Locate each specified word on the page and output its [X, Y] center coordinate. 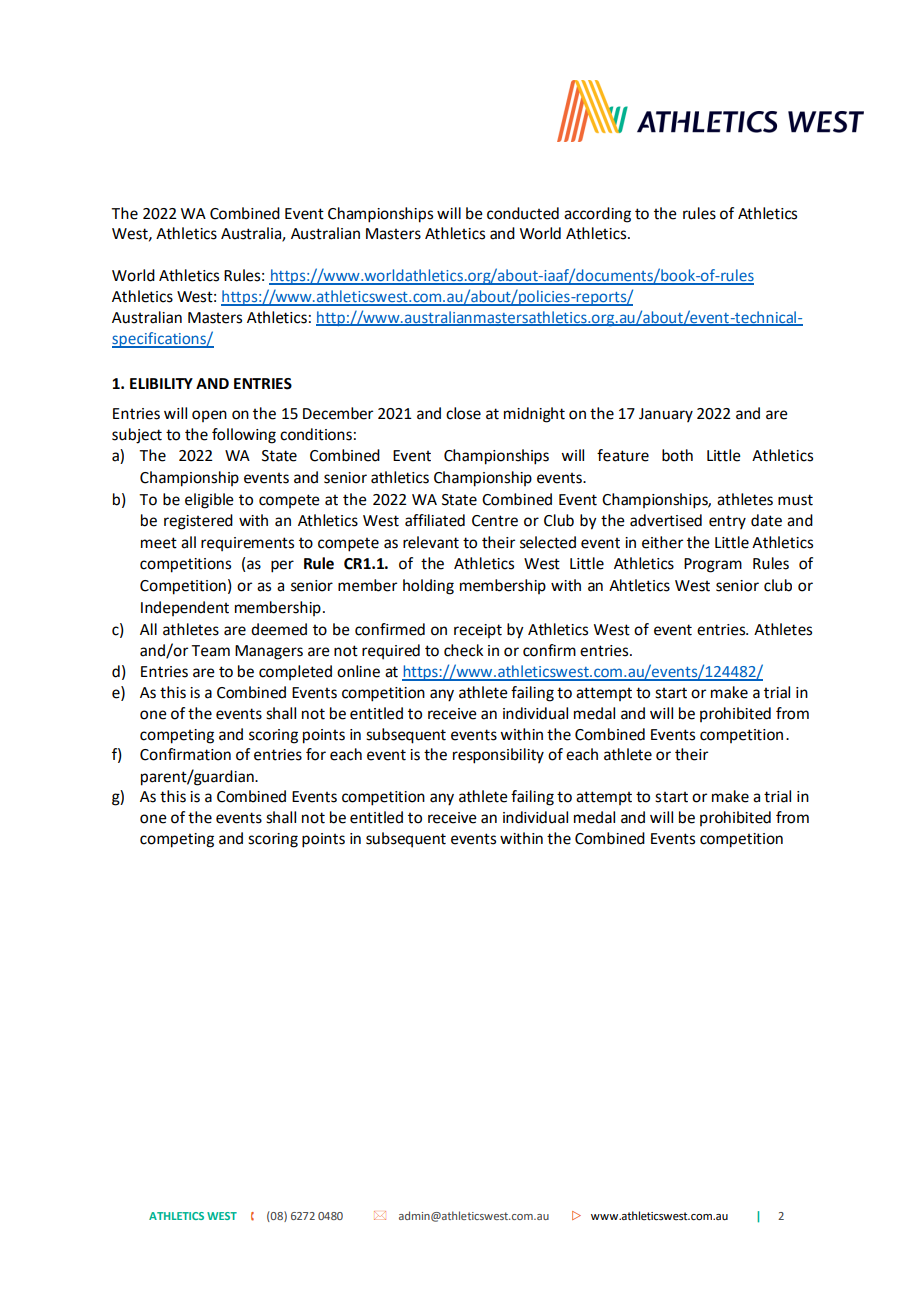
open [209, 416]
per [282, 566]
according [597, 215]
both [677, 455]
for [316, 754]
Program [713, 565]
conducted [523, 213]
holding [428, 587]
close [463, 413]
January [666, 415]
